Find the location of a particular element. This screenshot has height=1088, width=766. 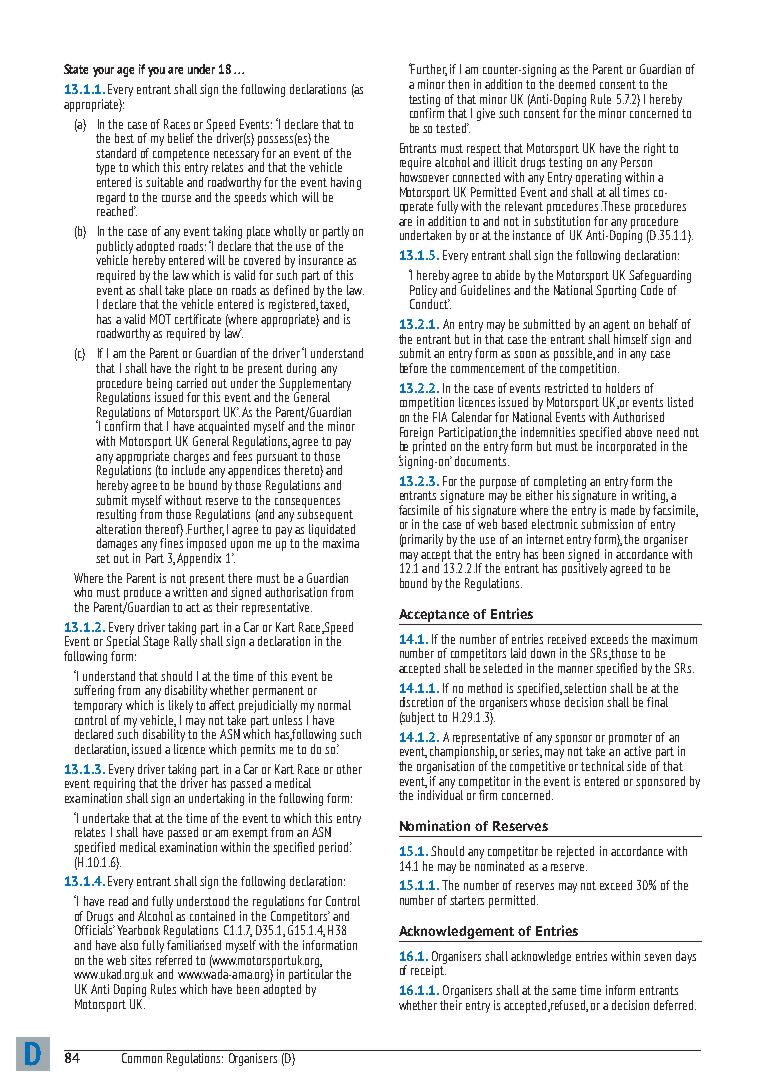

fines is located at coordinates (171, 542).
